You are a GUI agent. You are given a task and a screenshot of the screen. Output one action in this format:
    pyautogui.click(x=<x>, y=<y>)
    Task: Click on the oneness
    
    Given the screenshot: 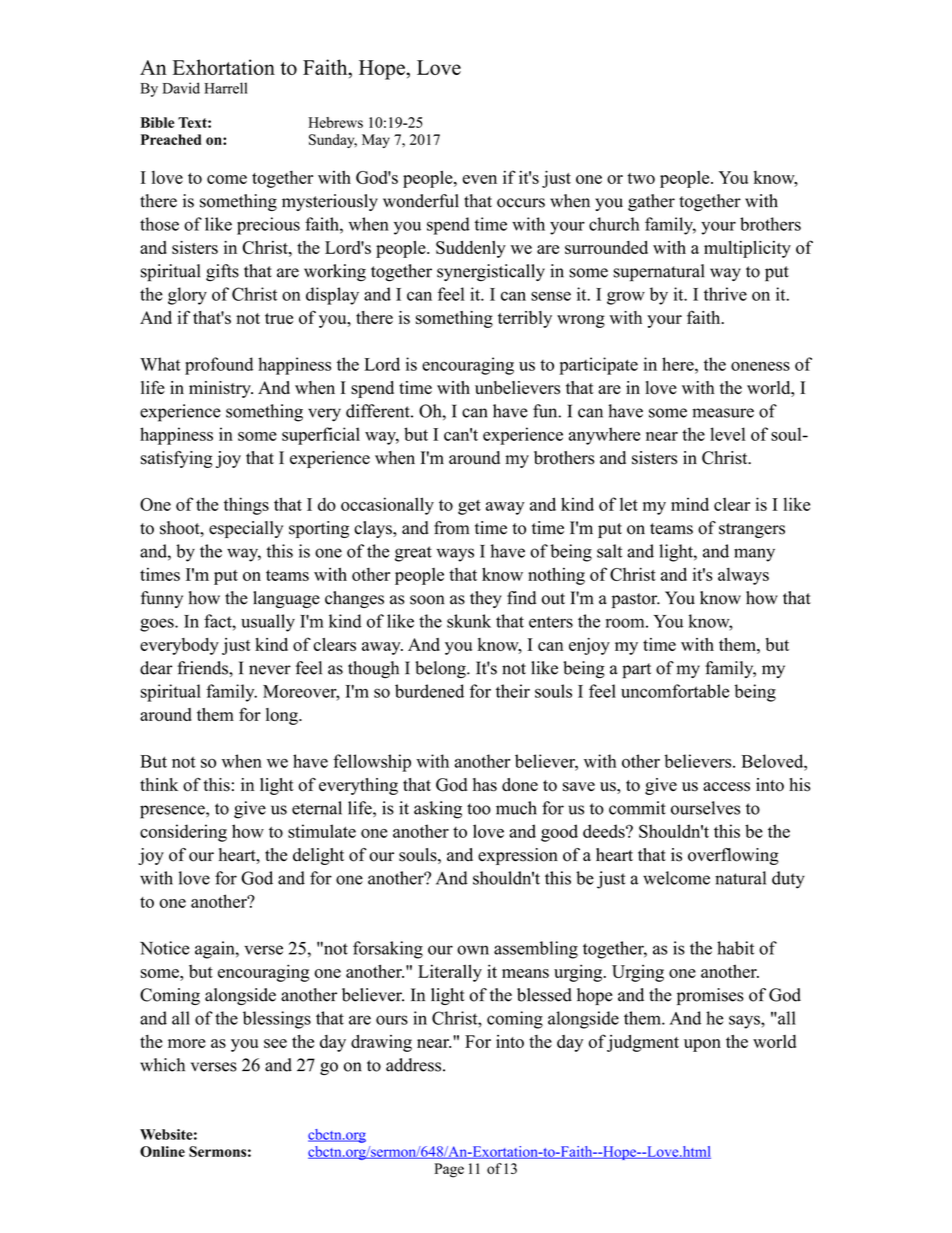 What is the action you would take?
    pyautogui.click(x=760, y=366)
